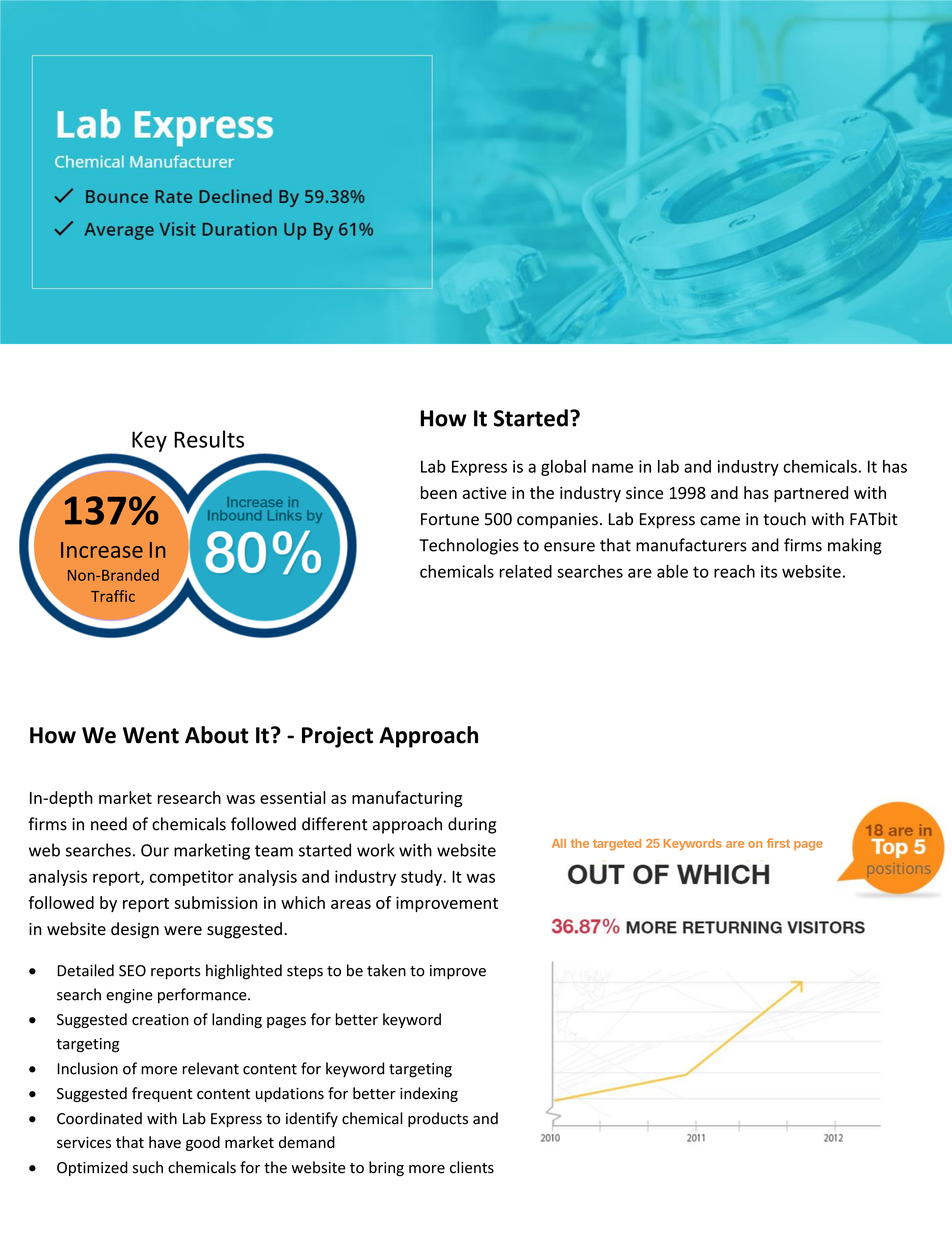 The height and width of the document is (1233, 952). I want to click on study, so click(422, 878).
